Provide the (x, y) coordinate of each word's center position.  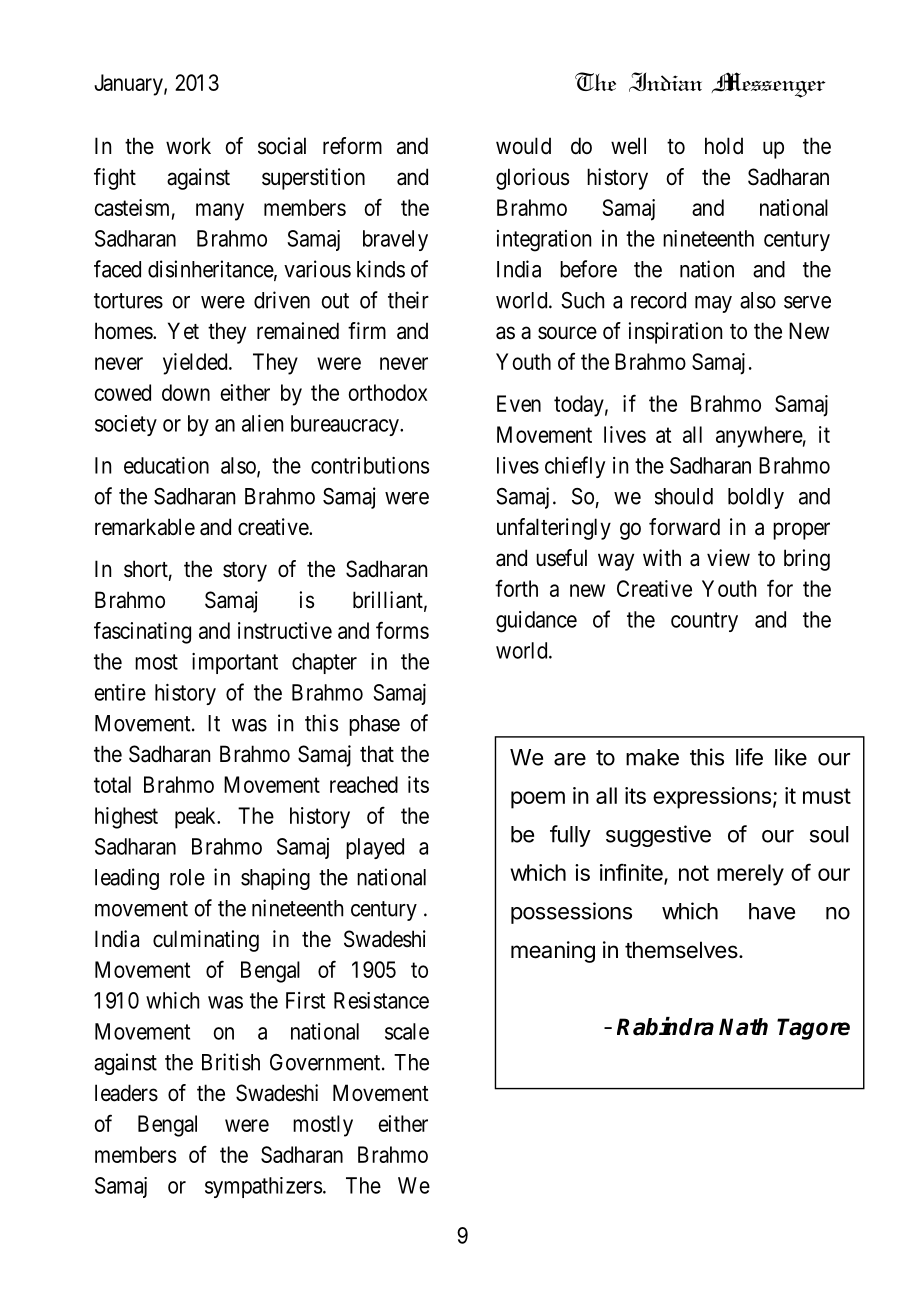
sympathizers (263, 1187)
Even (519, 403)
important (235, 663)
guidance (536, 622)
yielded (196, 364)
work (188, 145)
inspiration (675, 333)
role (187, 877)
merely (750, 875)
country (704, 622)
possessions (571, 913)
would (523, 146)
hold (724, 145)
